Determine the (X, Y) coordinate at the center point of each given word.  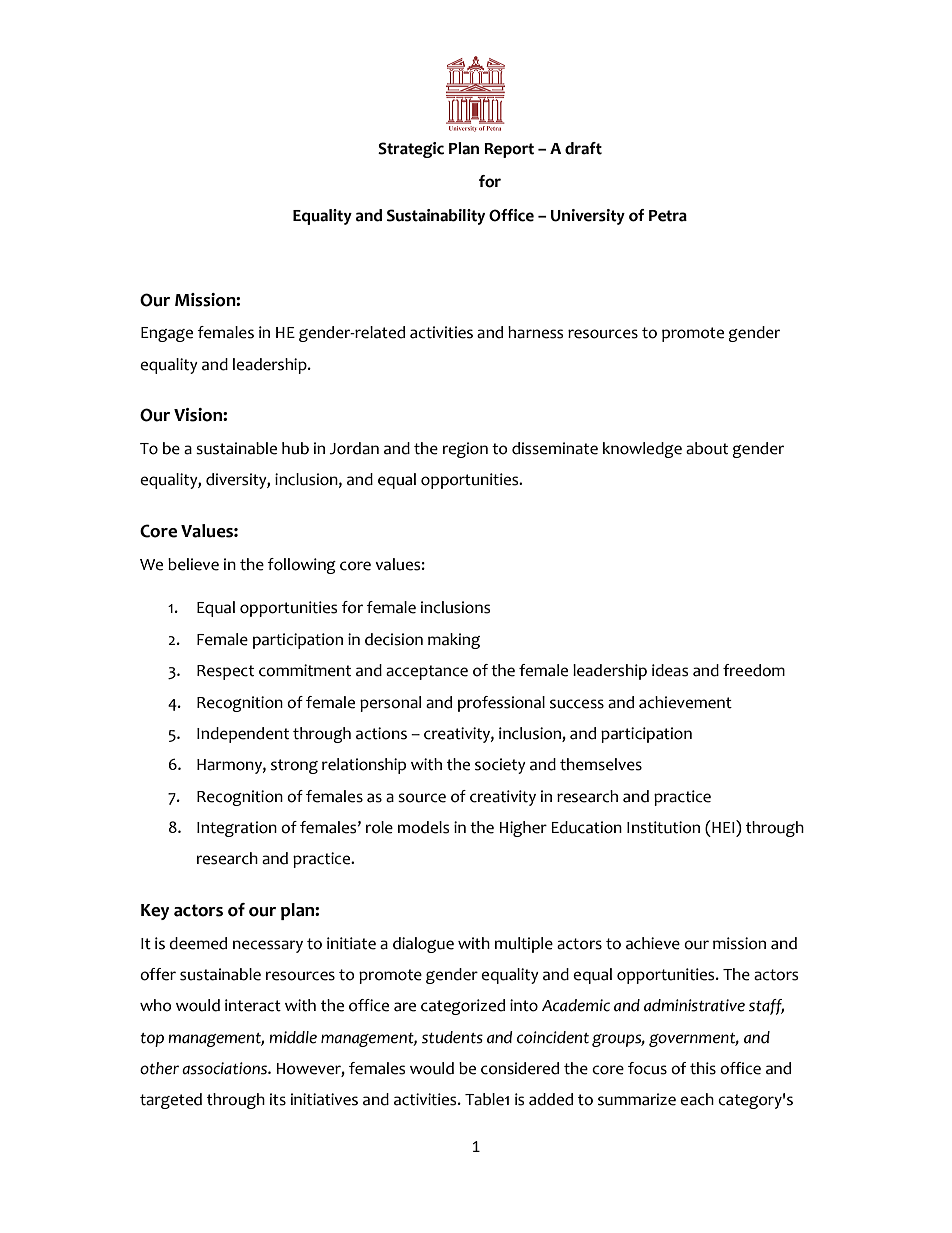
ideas (670, 670)
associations (225, 1068)
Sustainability (436, 217)
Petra (668, 216)
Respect (225, 672)
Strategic (411, 150)
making (454, 641)
